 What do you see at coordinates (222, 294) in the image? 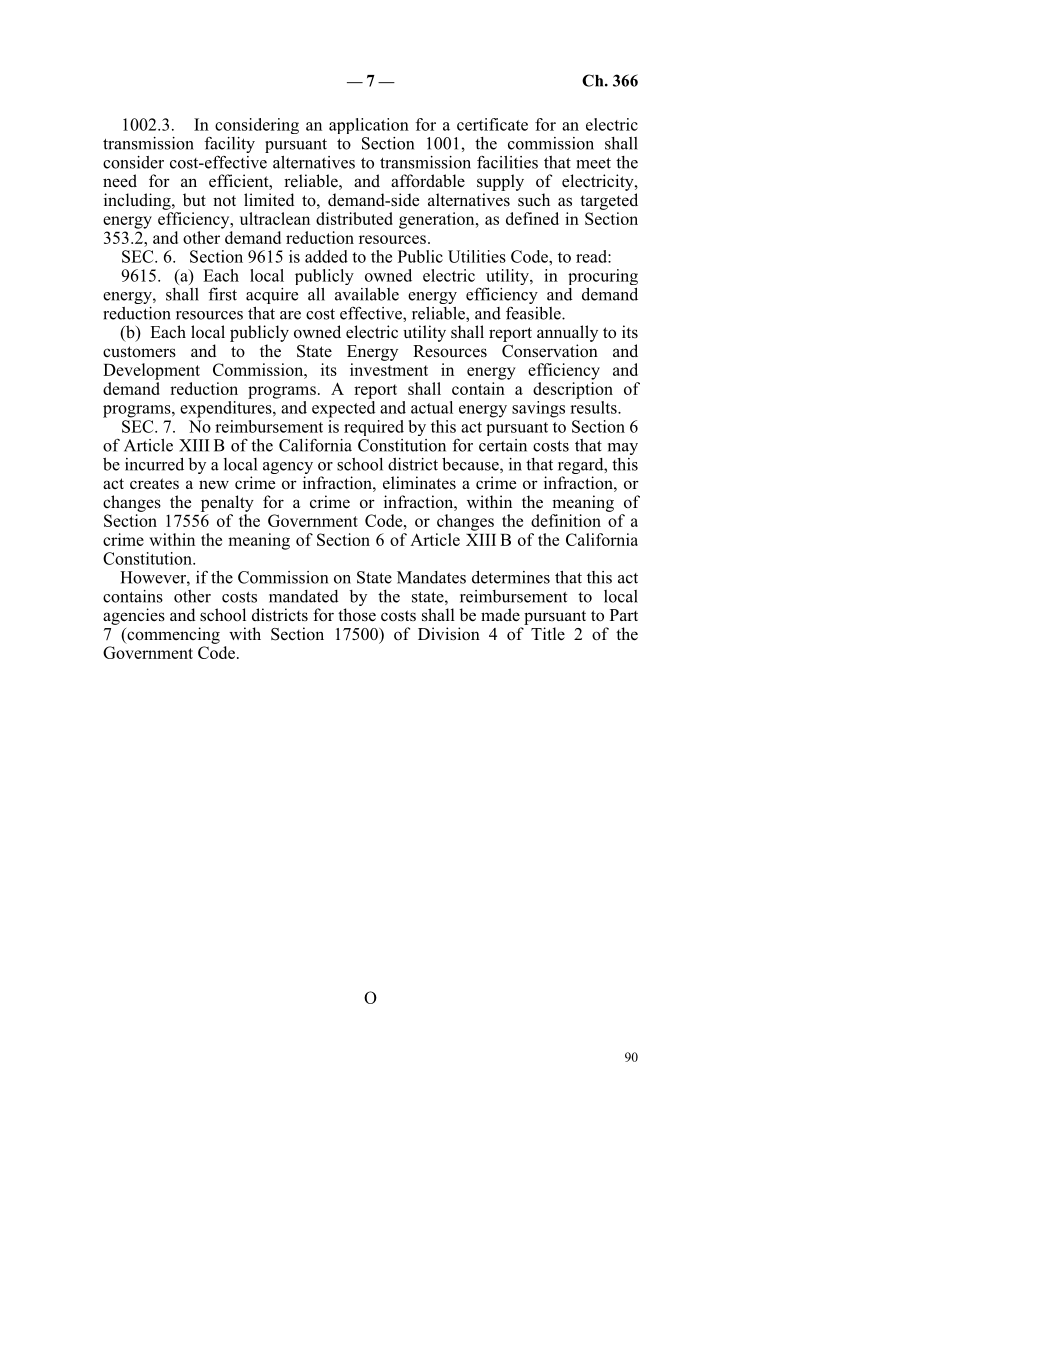
I see `first` at bounding box center [222, 294].
